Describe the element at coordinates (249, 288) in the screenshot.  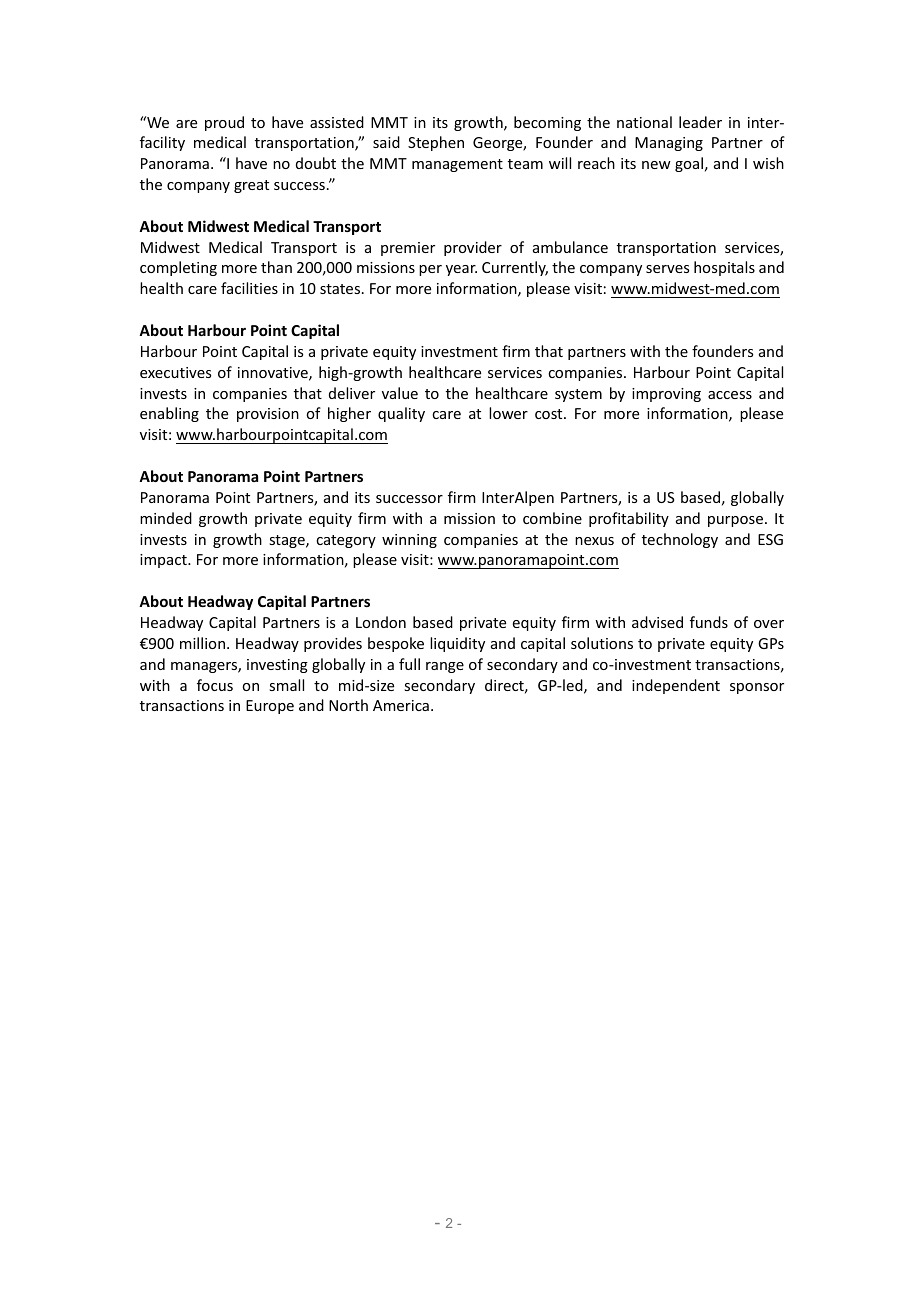
I see `facilities` at that location.
